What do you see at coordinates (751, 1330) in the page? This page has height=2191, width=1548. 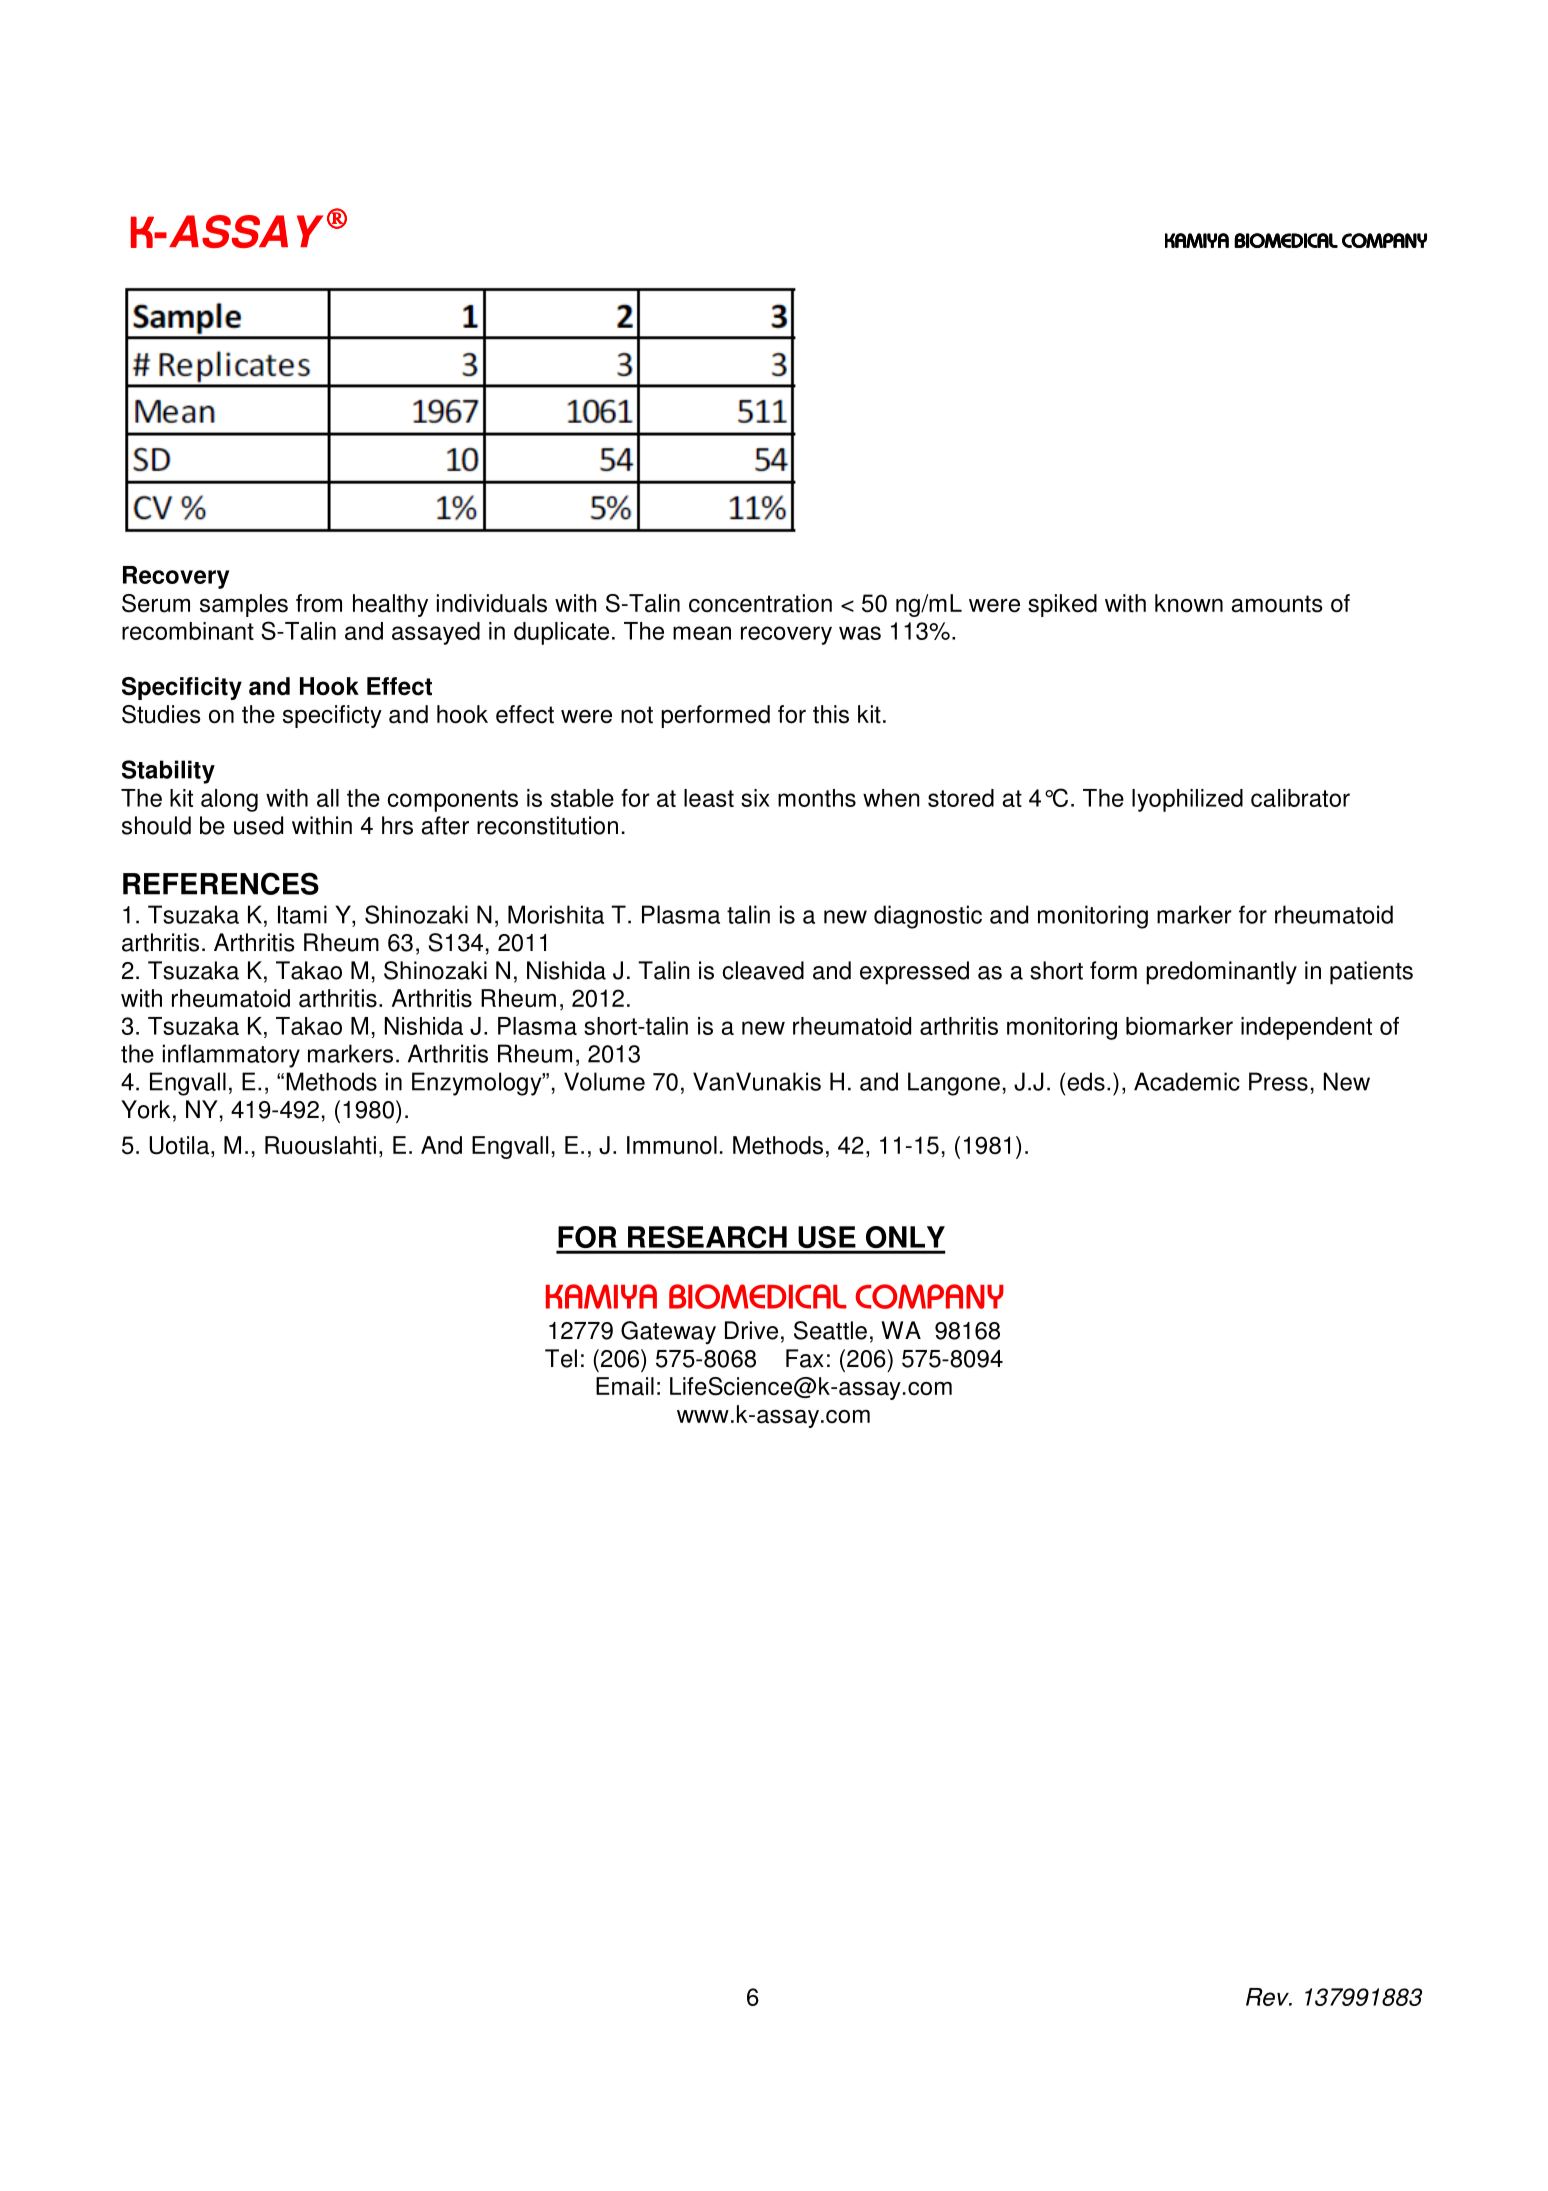 I see `Drive` at bounding box center [751, 1330].
